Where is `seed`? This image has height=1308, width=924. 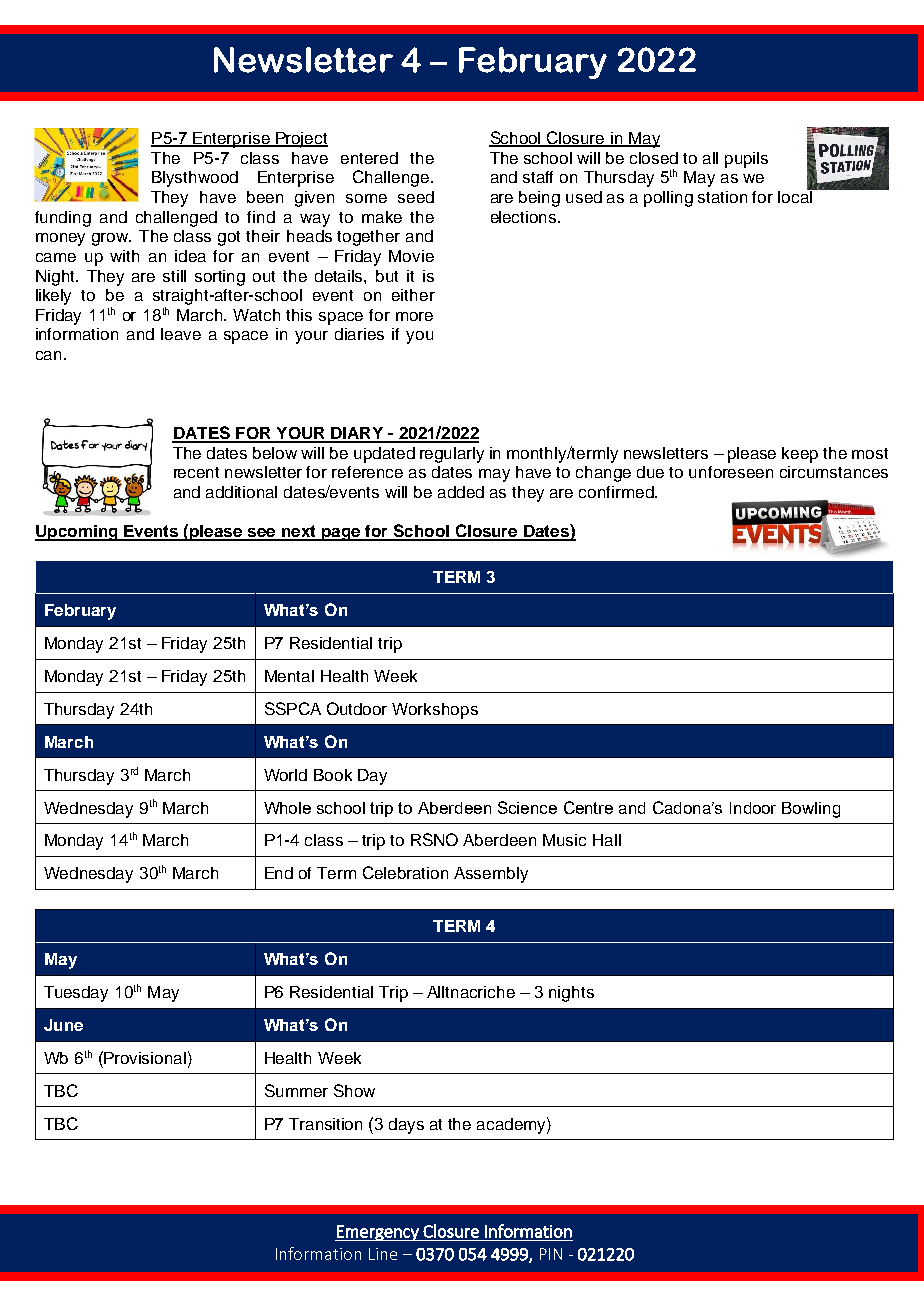 seed is located at coordinates (416, 197).
